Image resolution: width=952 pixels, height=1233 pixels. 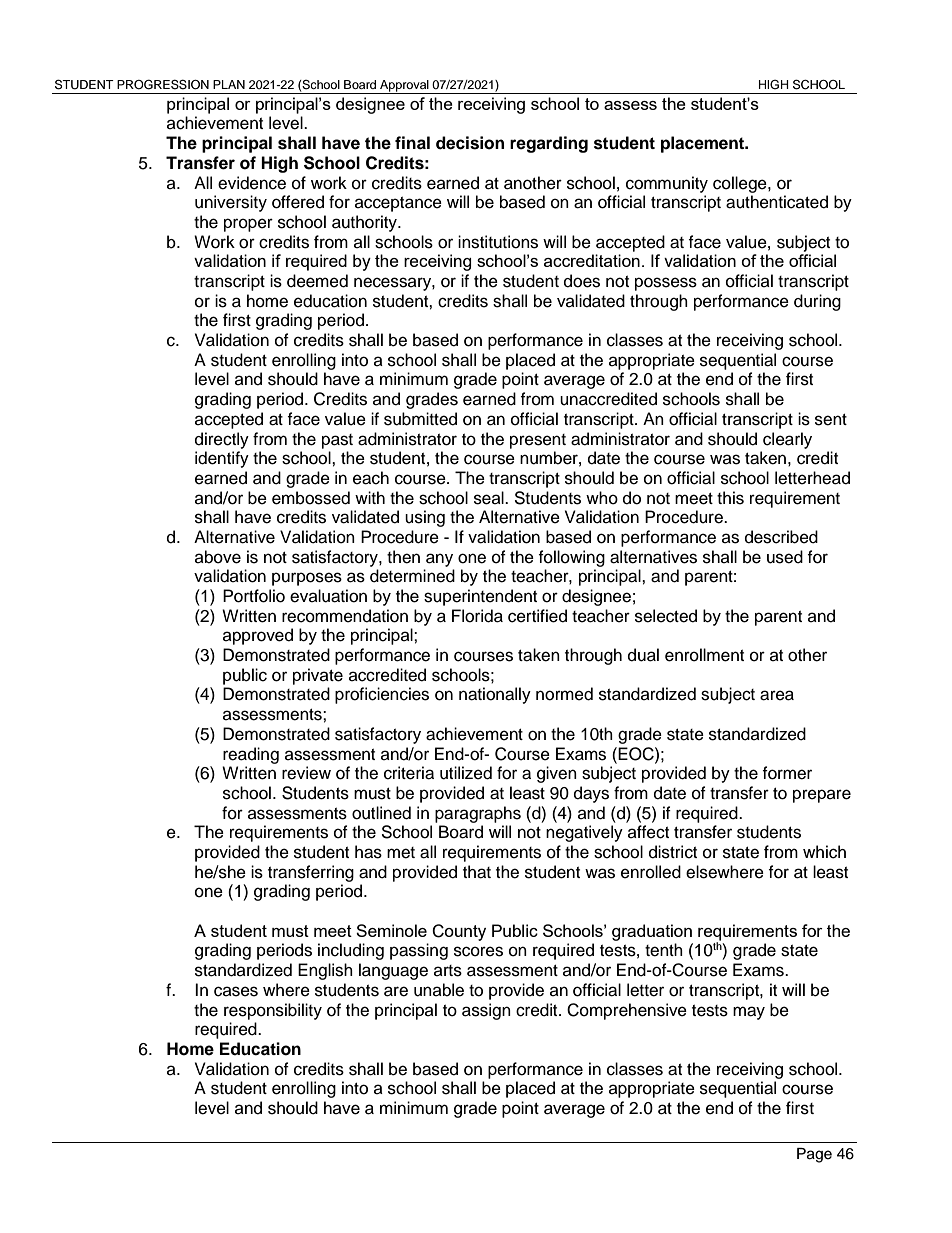 I want to click on submitted, so click(x=420, y=419).
